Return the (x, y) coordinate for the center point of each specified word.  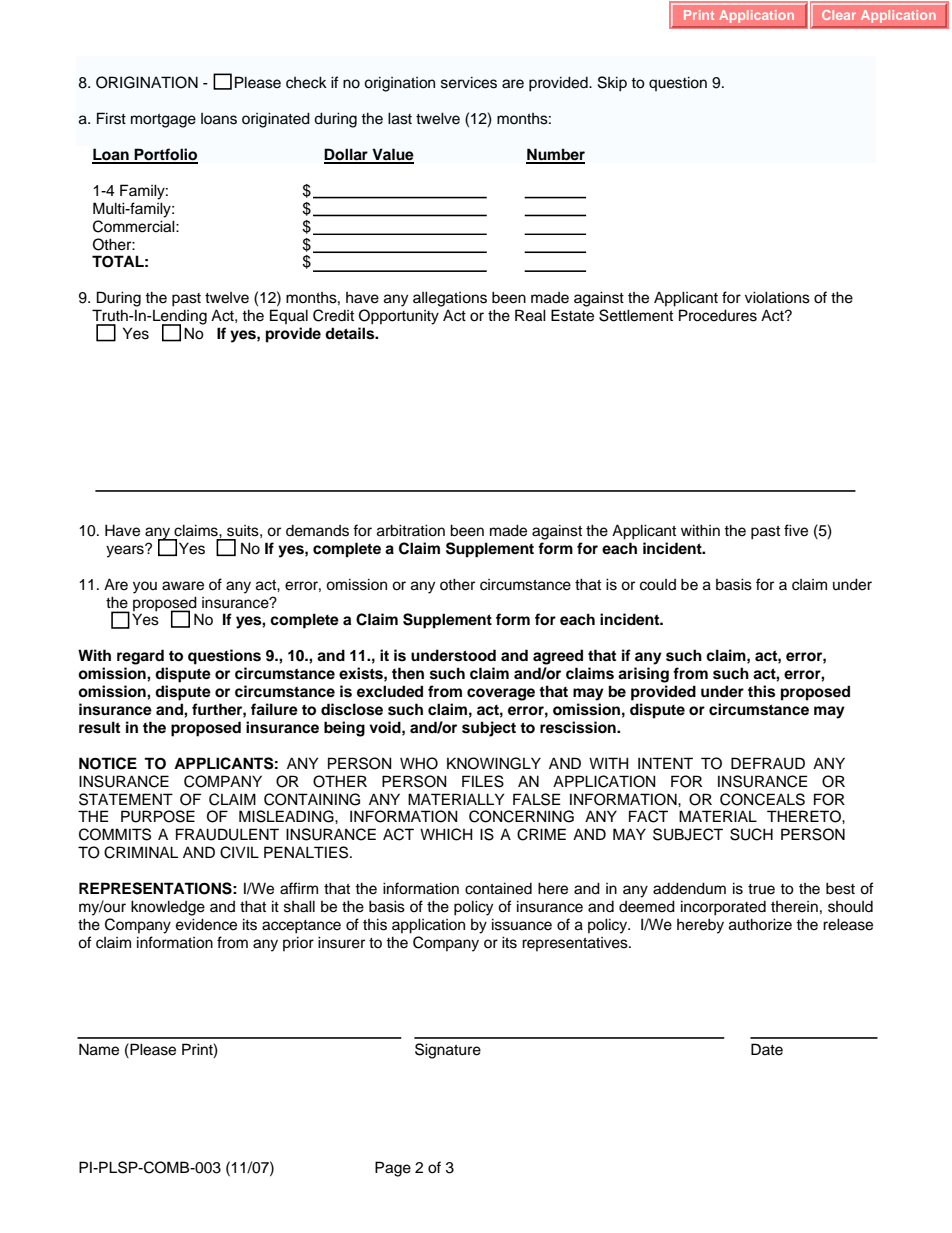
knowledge (168, 908)
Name (99, 1049)
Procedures (718, 315)
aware (183, 586)
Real (530, 315)
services (469, 83)
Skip (612, 84)
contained (498, 888)
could (658, 585)
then (408, 673)
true (761, 889)
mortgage (163, 121)
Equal (289, 316)
